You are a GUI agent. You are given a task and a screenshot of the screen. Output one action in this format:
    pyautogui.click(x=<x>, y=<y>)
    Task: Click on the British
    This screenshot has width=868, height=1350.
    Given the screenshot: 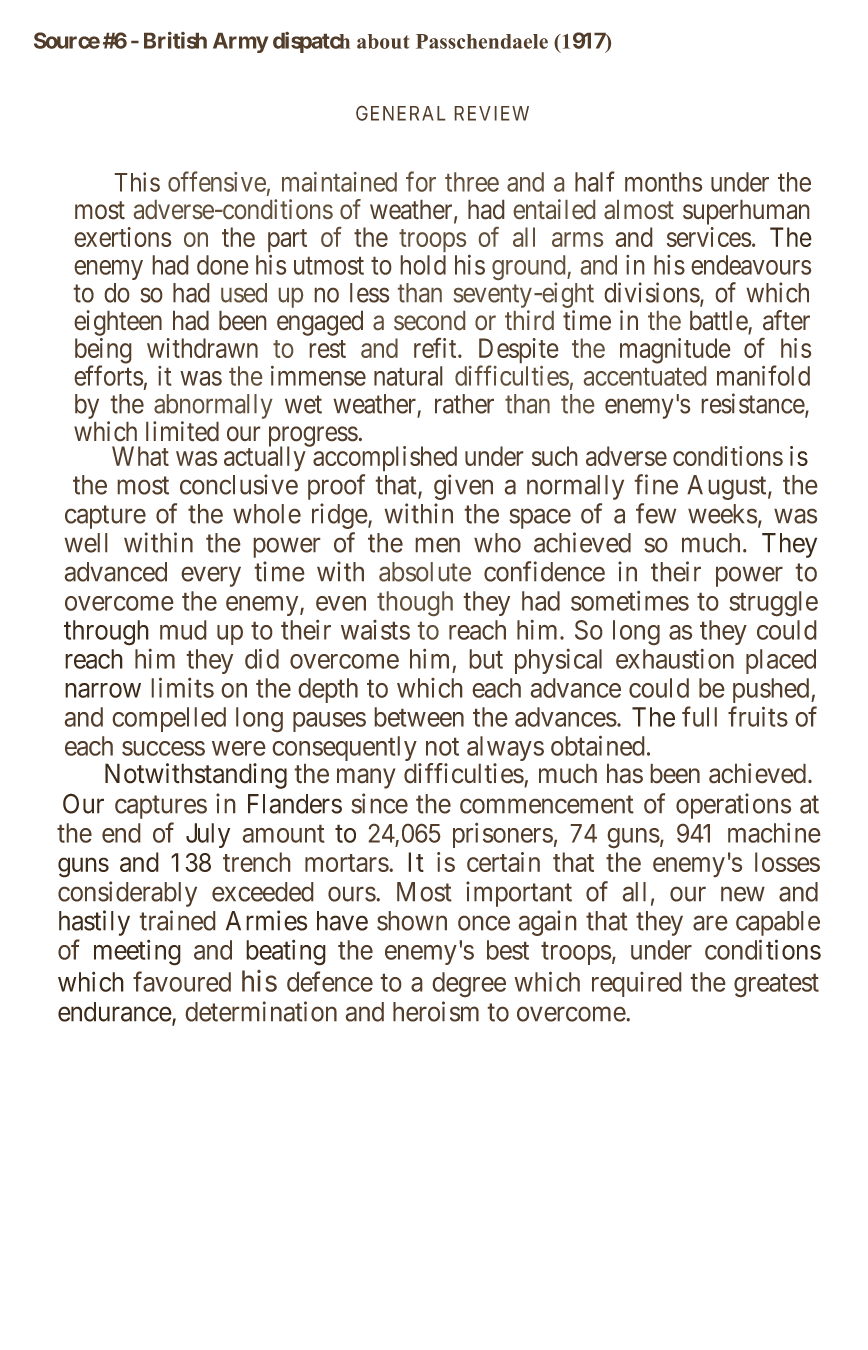 What is the action you would take?
    pyautogui.click(x=175, y=40)
